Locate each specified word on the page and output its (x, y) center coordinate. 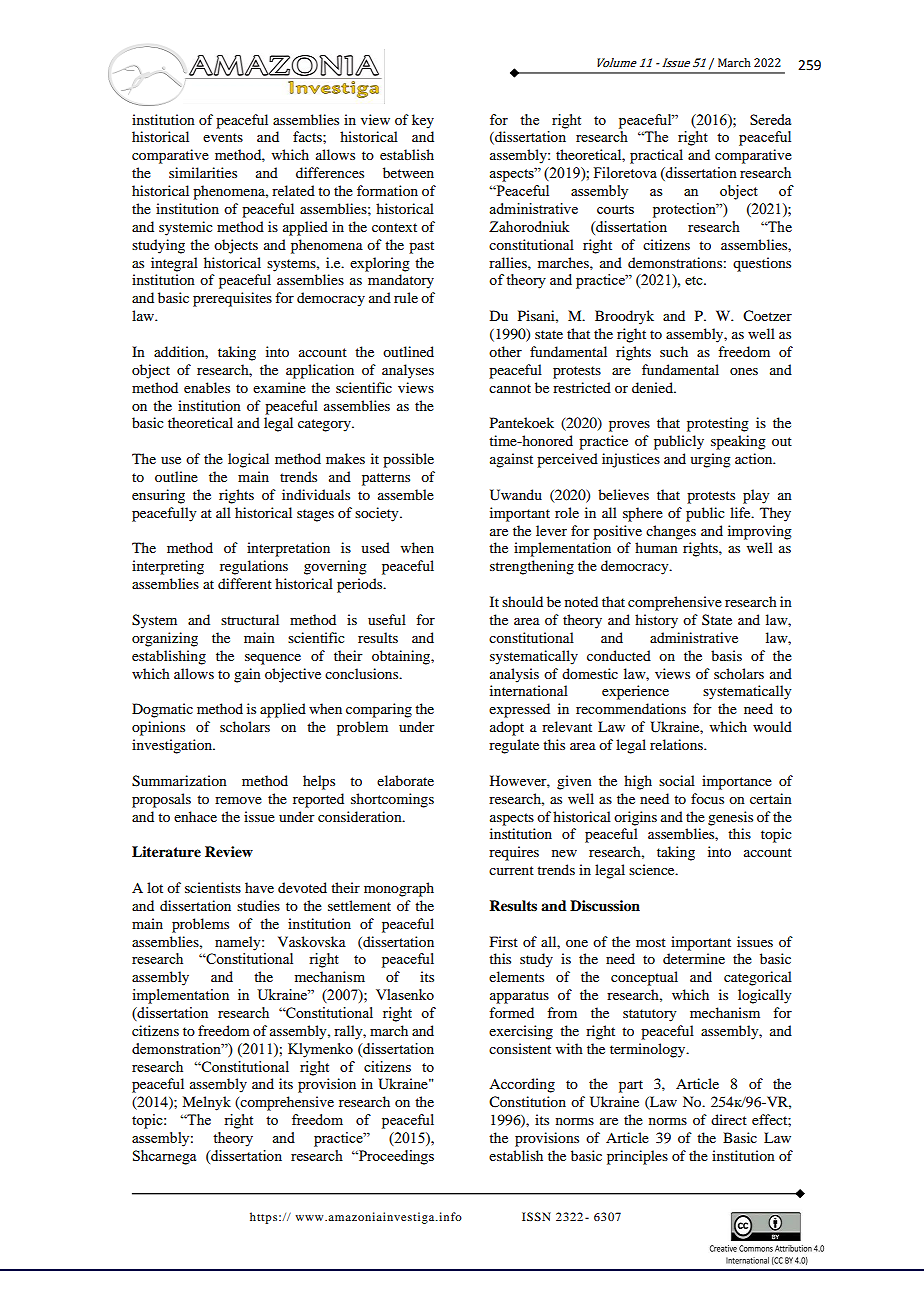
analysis (514, 675)
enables (207, 387)
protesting (718, 424)
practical (656, 156)
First (504, 941)
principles (637, 1157)
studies (258, 905)
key (423, 121)
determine (694, 958)
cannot (510, 388)
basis (726, 655)
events (223, 137)
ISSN (536, 1216)
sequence (273, 659)
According (522, 1085)
